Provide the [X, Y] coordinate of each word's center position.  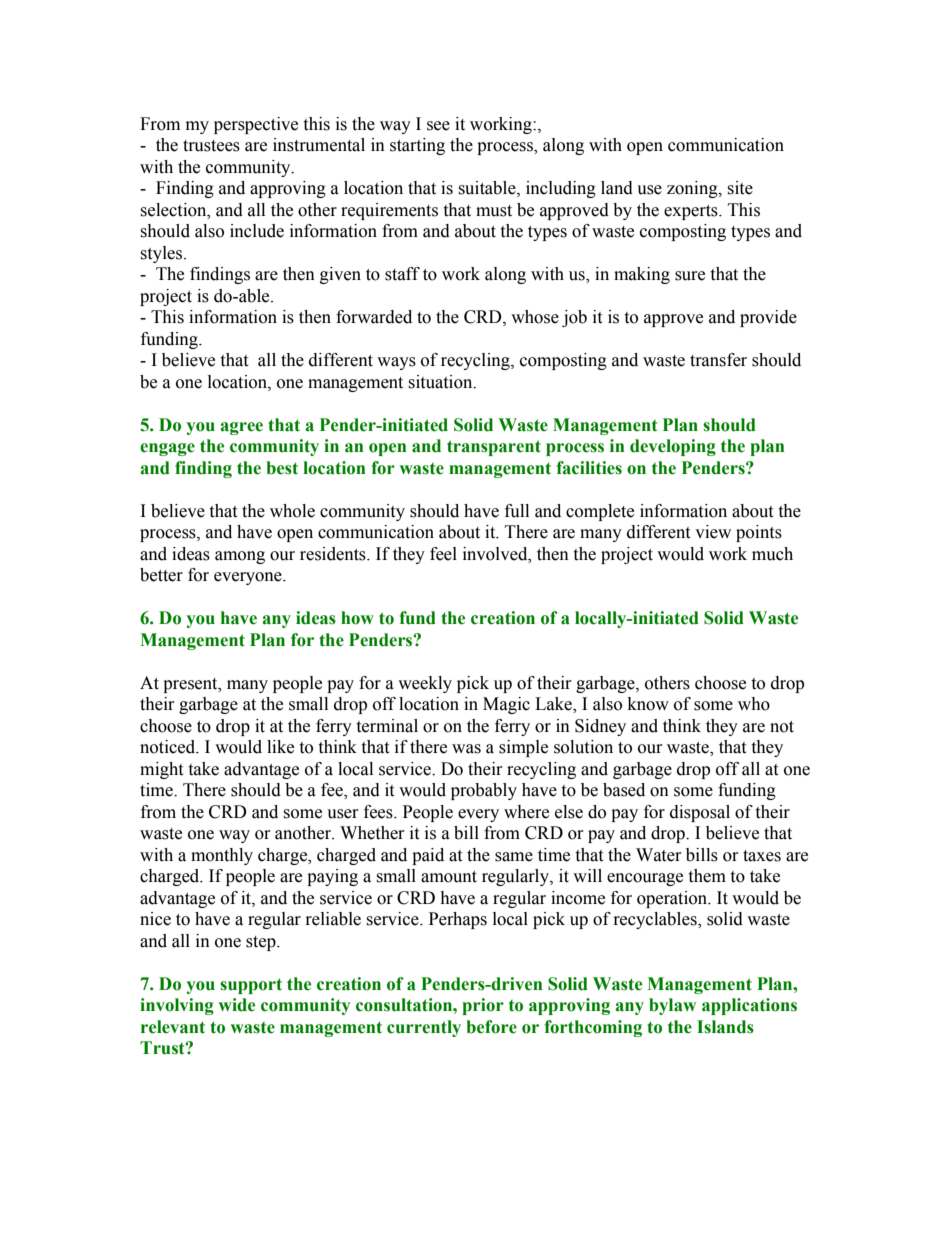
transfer [718, 360]
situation [441, 382]
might [161, 770]
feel [443, 554]
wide [236, 1005]
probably [484, 791]
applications [749, 1006]
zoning [693, 189]
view [713, 532]
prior [483, 1006]
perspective [256, 125]
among [240, 557]
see [438, 126]
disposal [700, 813]
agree [241, 428]
